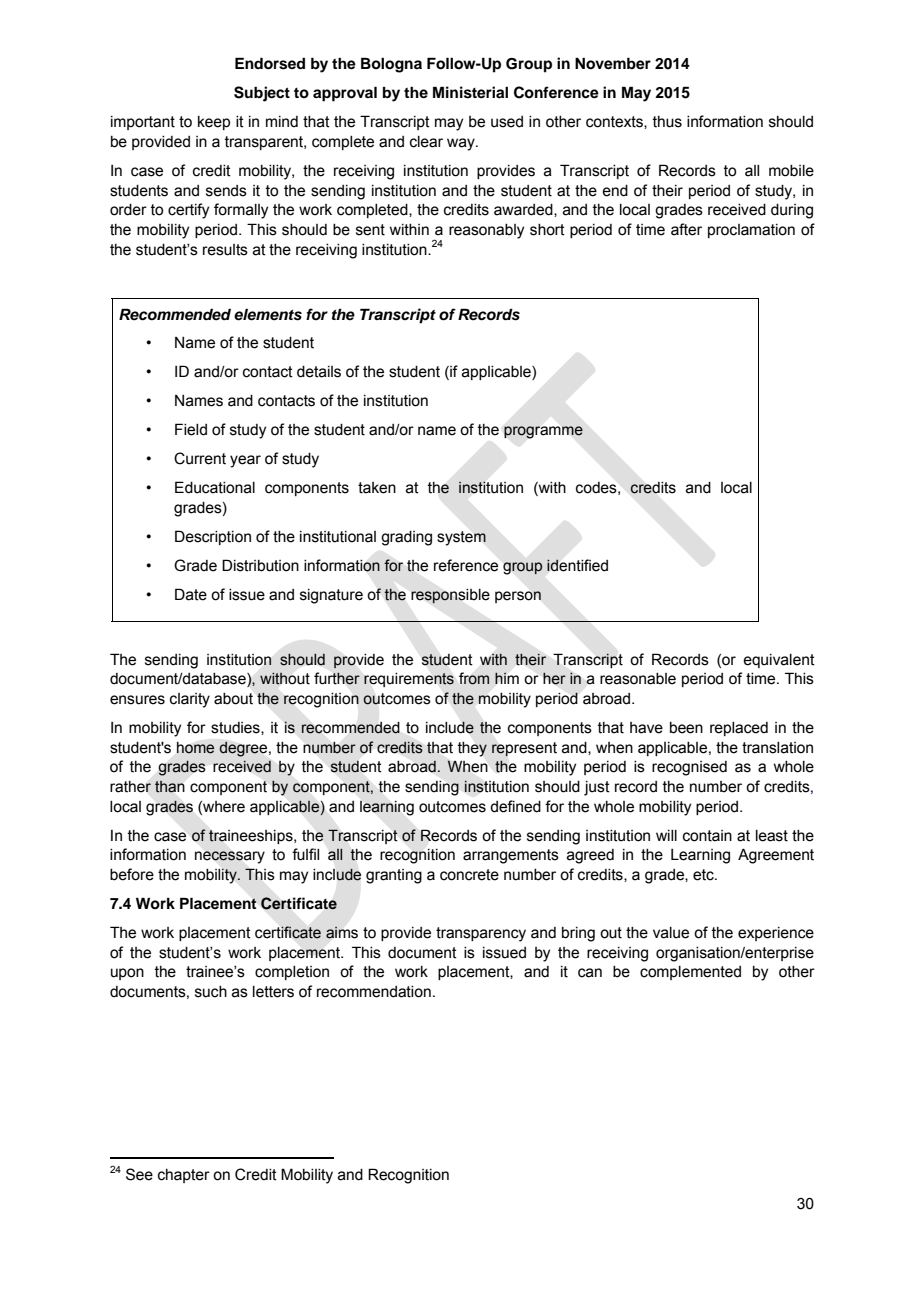 The width and height of the screenshot is (924, 1308). Describe the element at coordinates (667, 122) in the screenshot. I see `thus` at that location.
